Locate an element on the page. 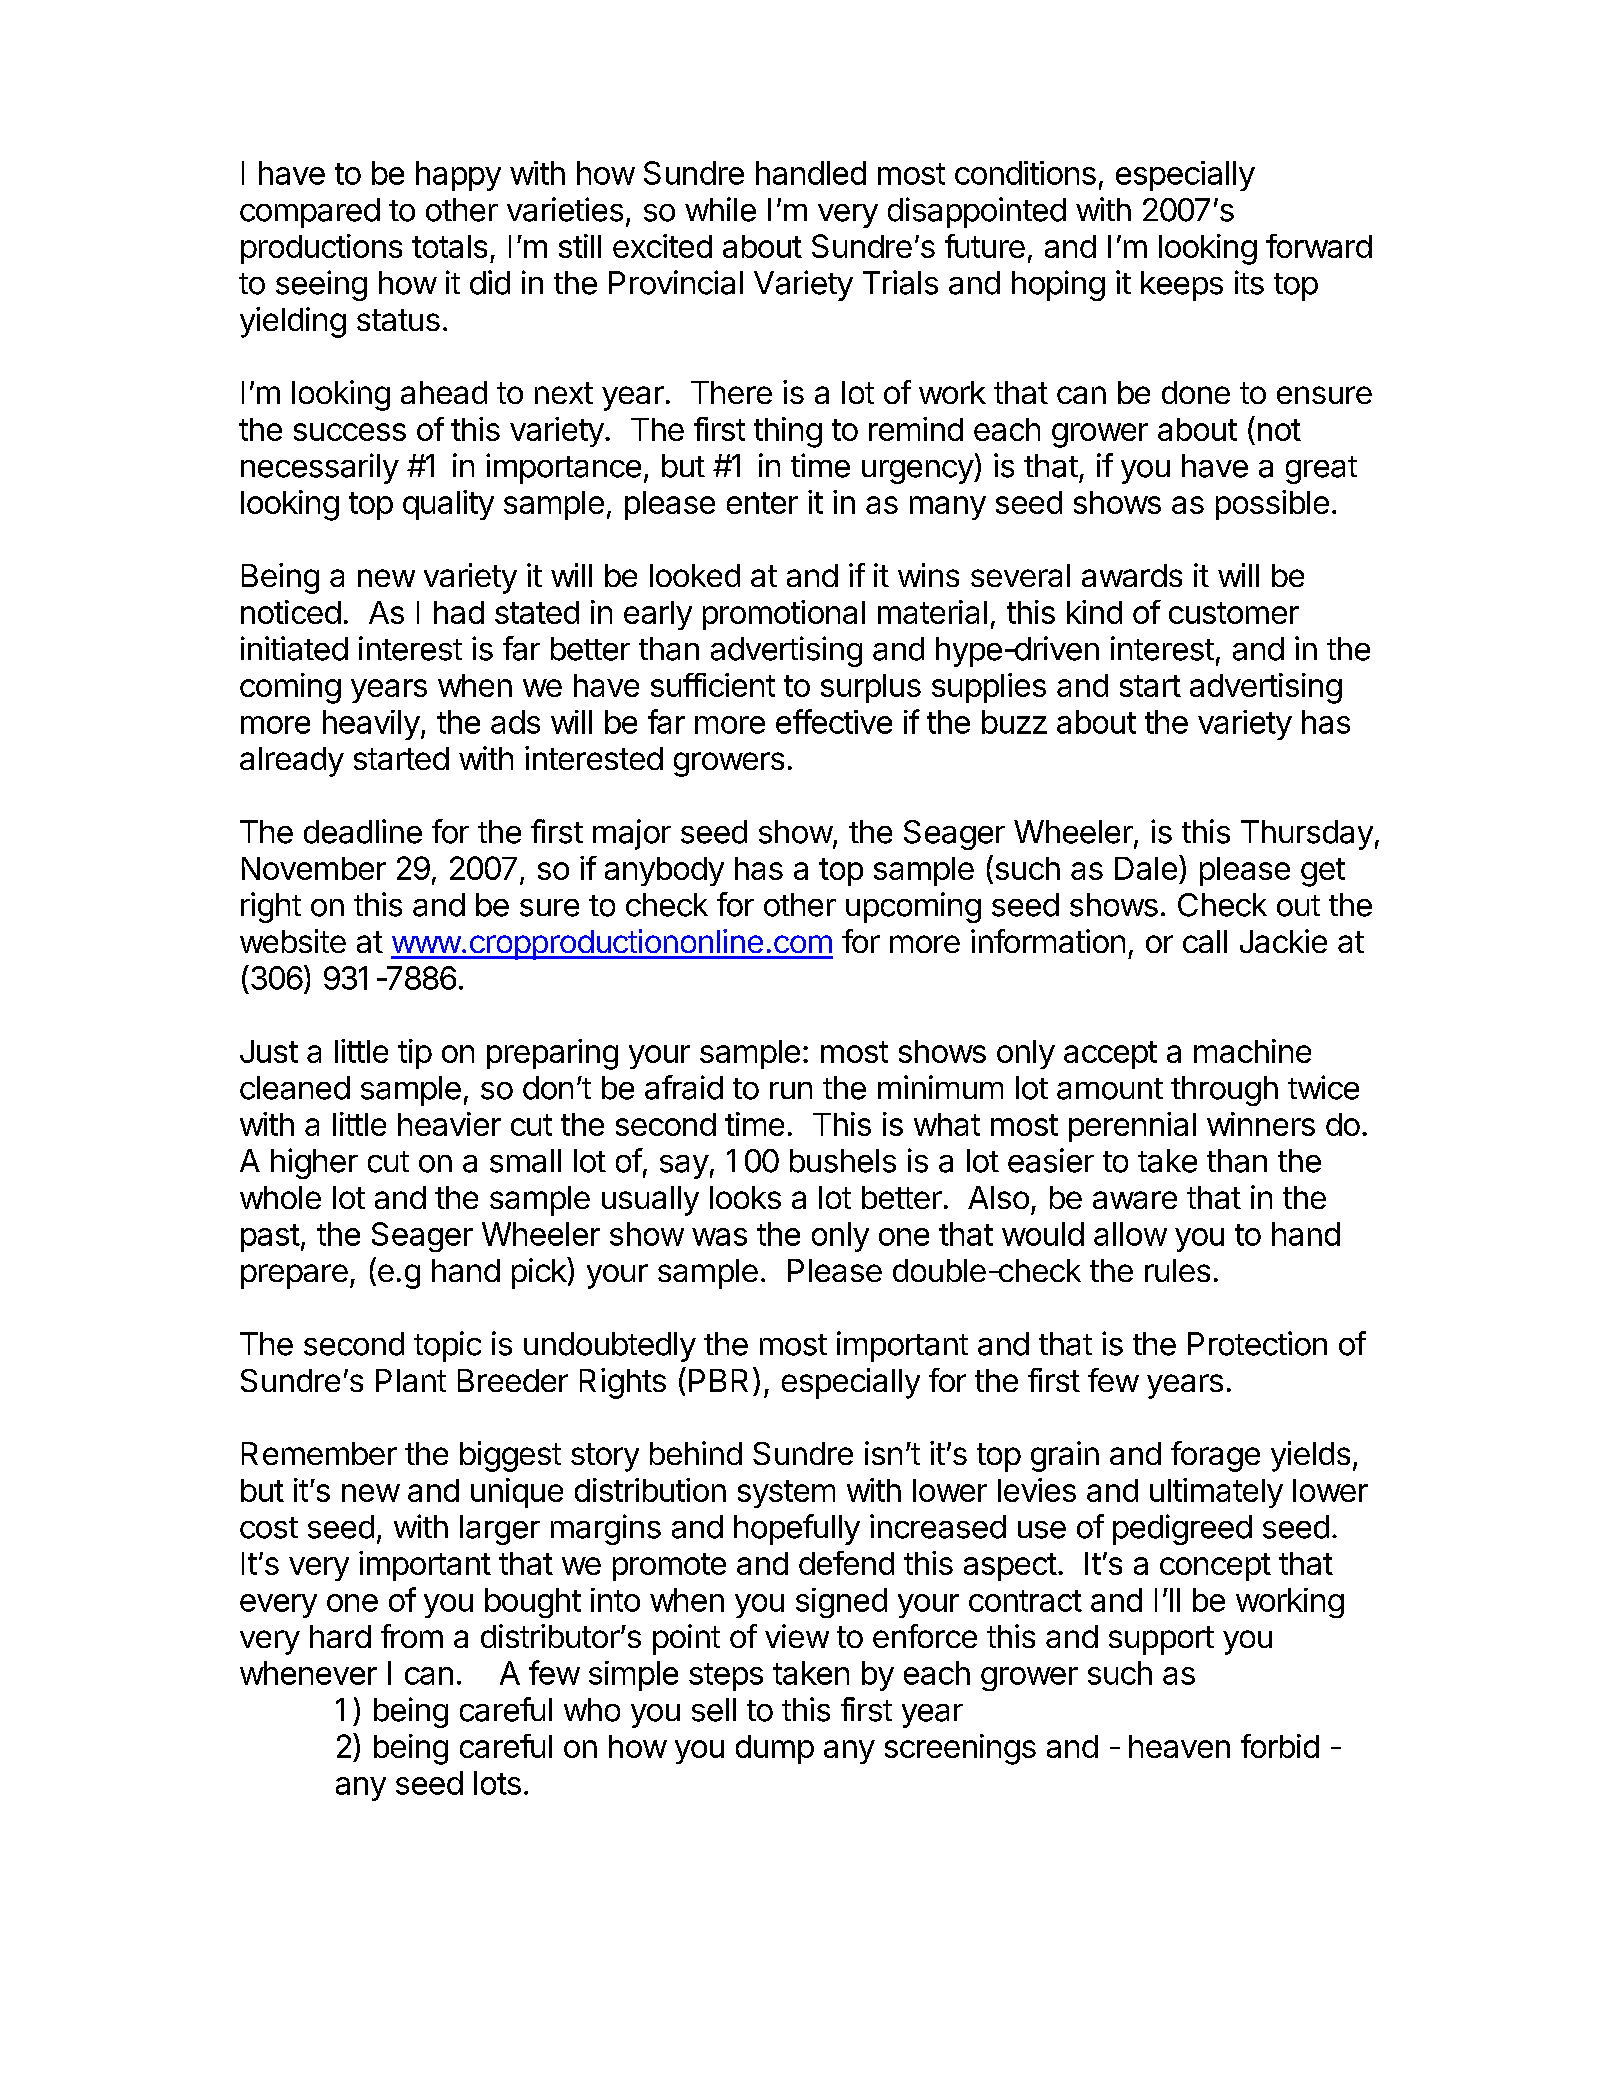 Image resolution: width=1623 pixels, height=2100 pixels. run is located at coordinates (791, 1090).
